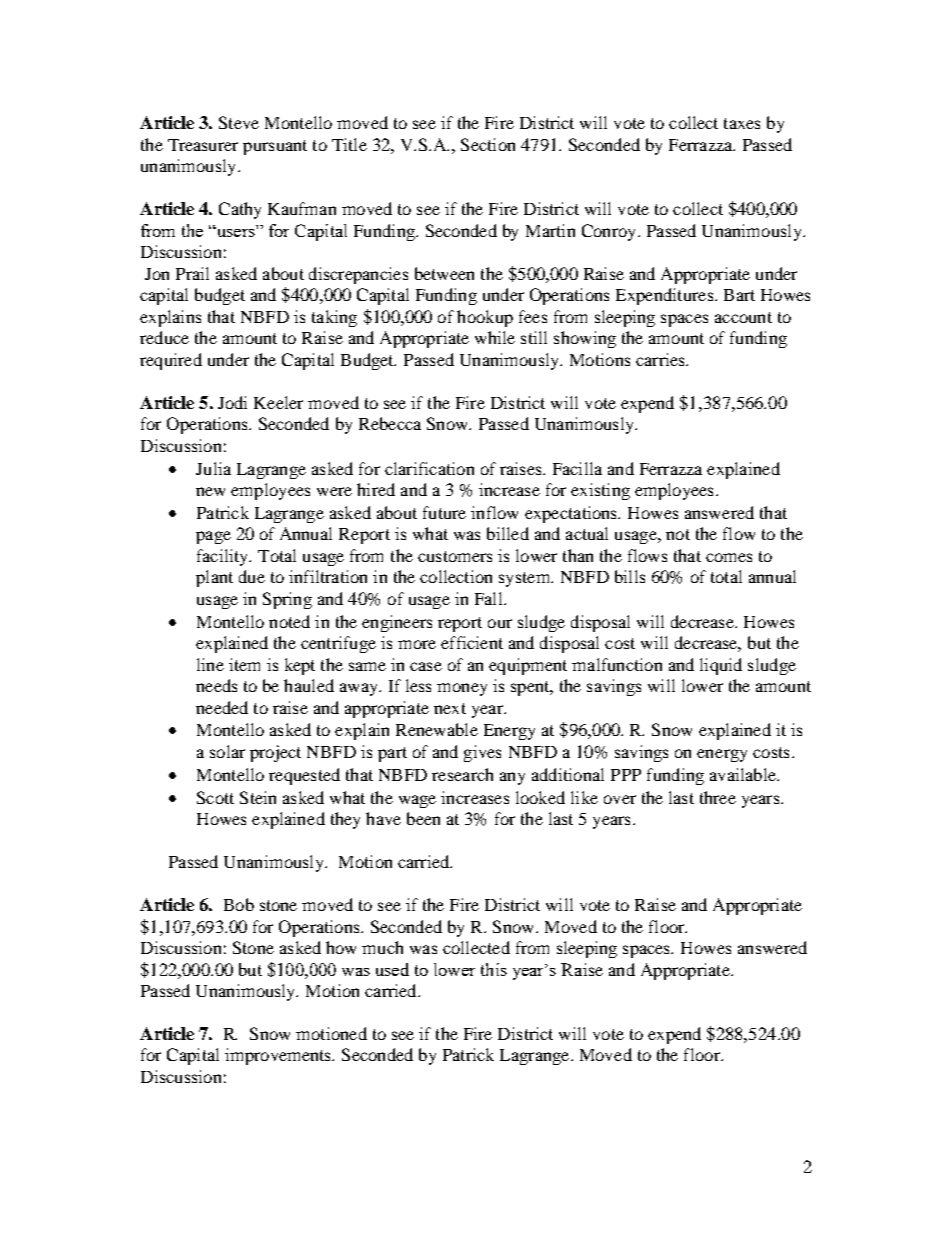  Describe the element at coordinates (213, 468) in the screenshot. I see `Julia` at that location.
